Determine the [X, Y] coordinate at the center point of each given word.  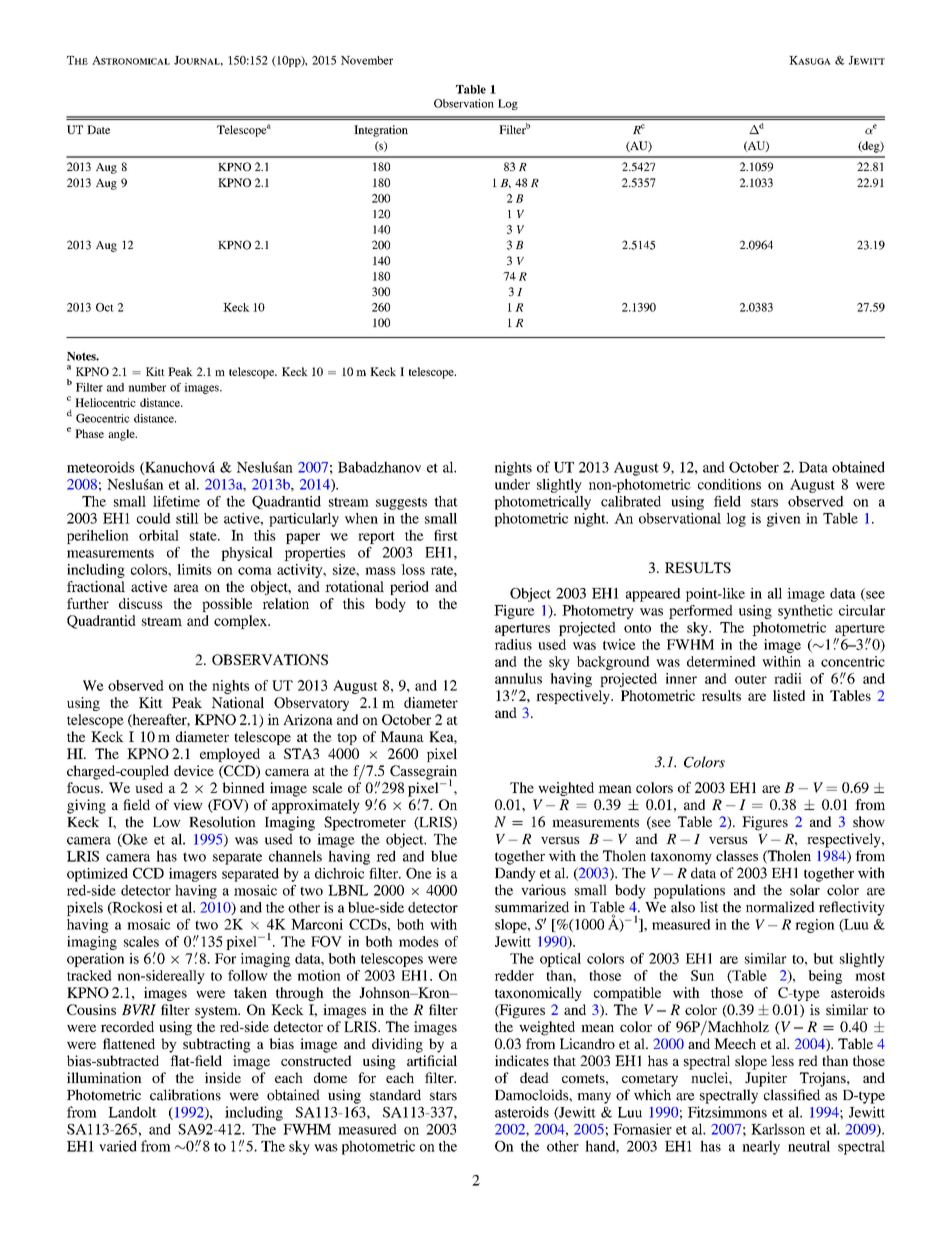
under [512, 484]
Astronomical [131, 60]
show [869, 821]
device [194, 770]
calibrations [185, 1095]
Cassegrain [423, 773]
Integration [381, 131]
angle [122, 435]
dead [534, 1077]
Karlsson [778, 1129]
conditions [729, 484]
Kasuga [810, 60]
